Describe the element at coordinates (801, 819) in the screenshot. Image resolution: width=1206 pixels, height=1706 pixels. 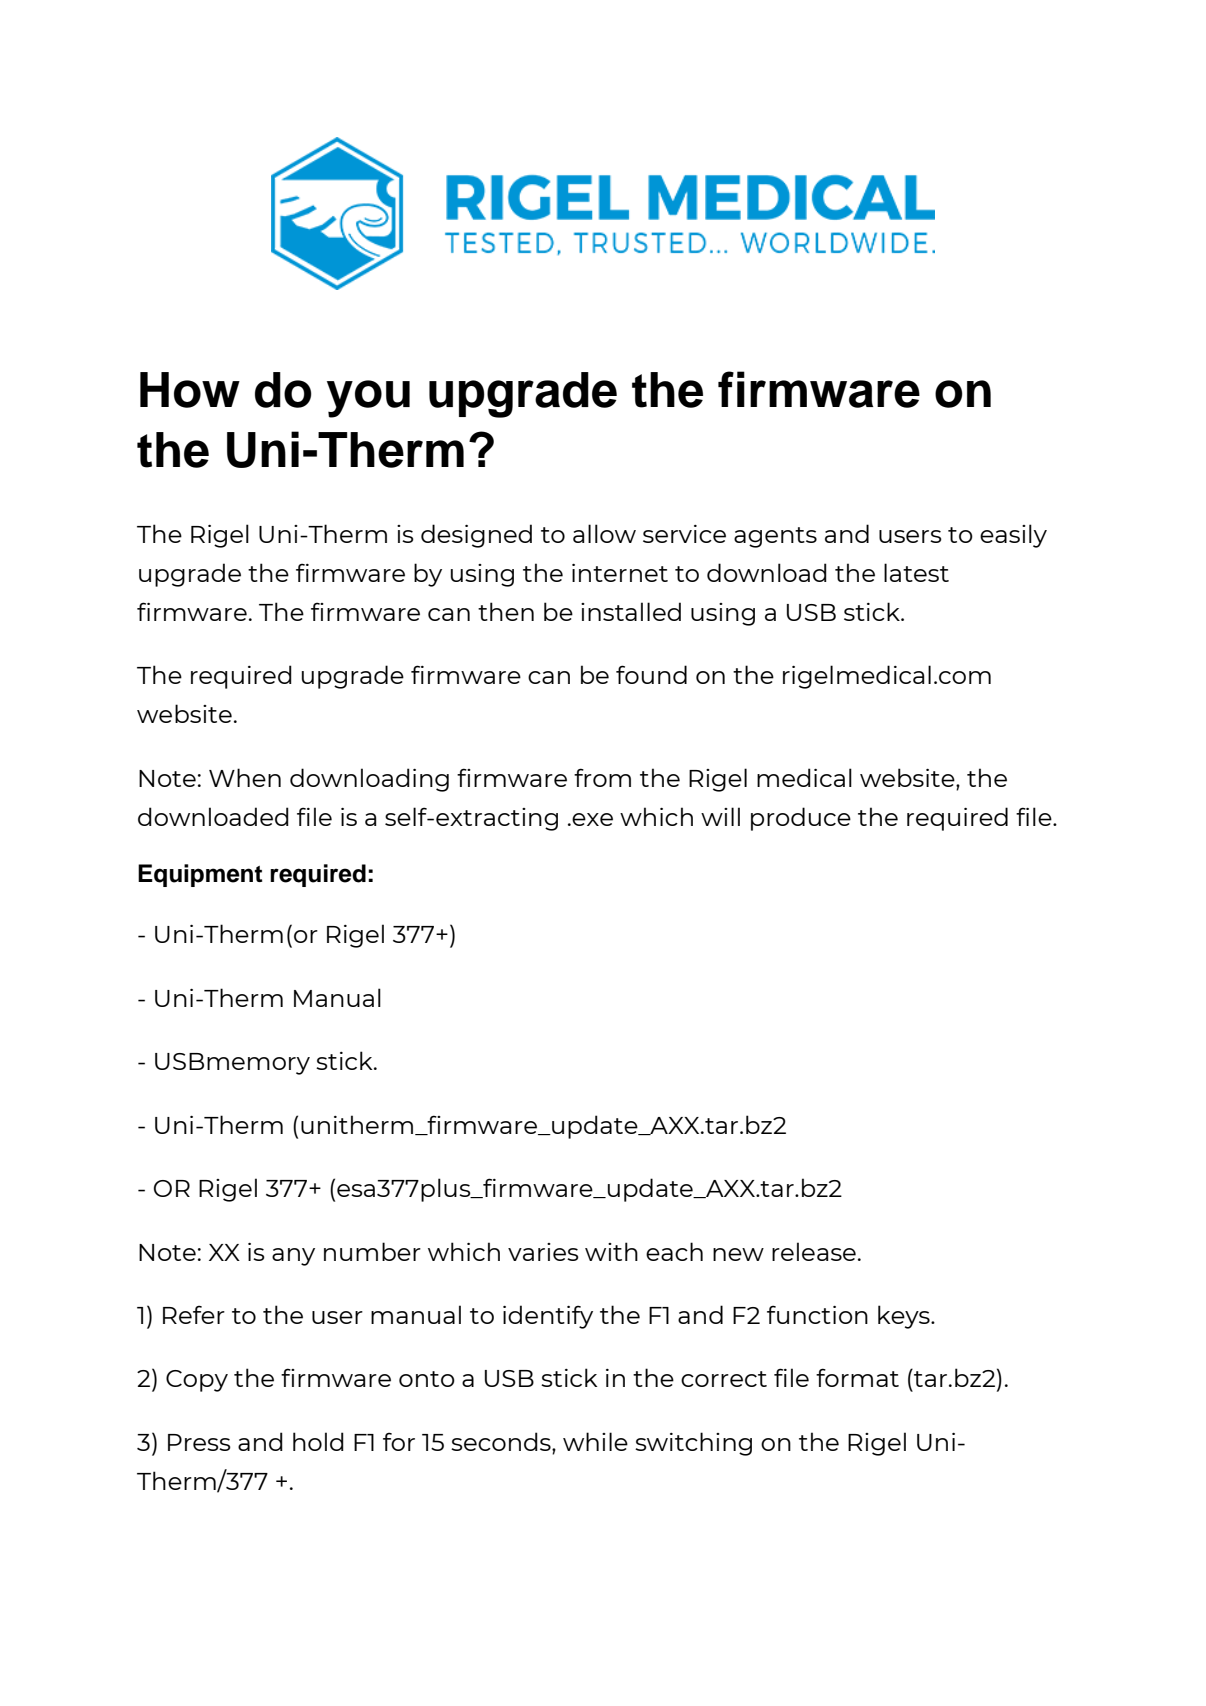
I see `produce` at that location.
